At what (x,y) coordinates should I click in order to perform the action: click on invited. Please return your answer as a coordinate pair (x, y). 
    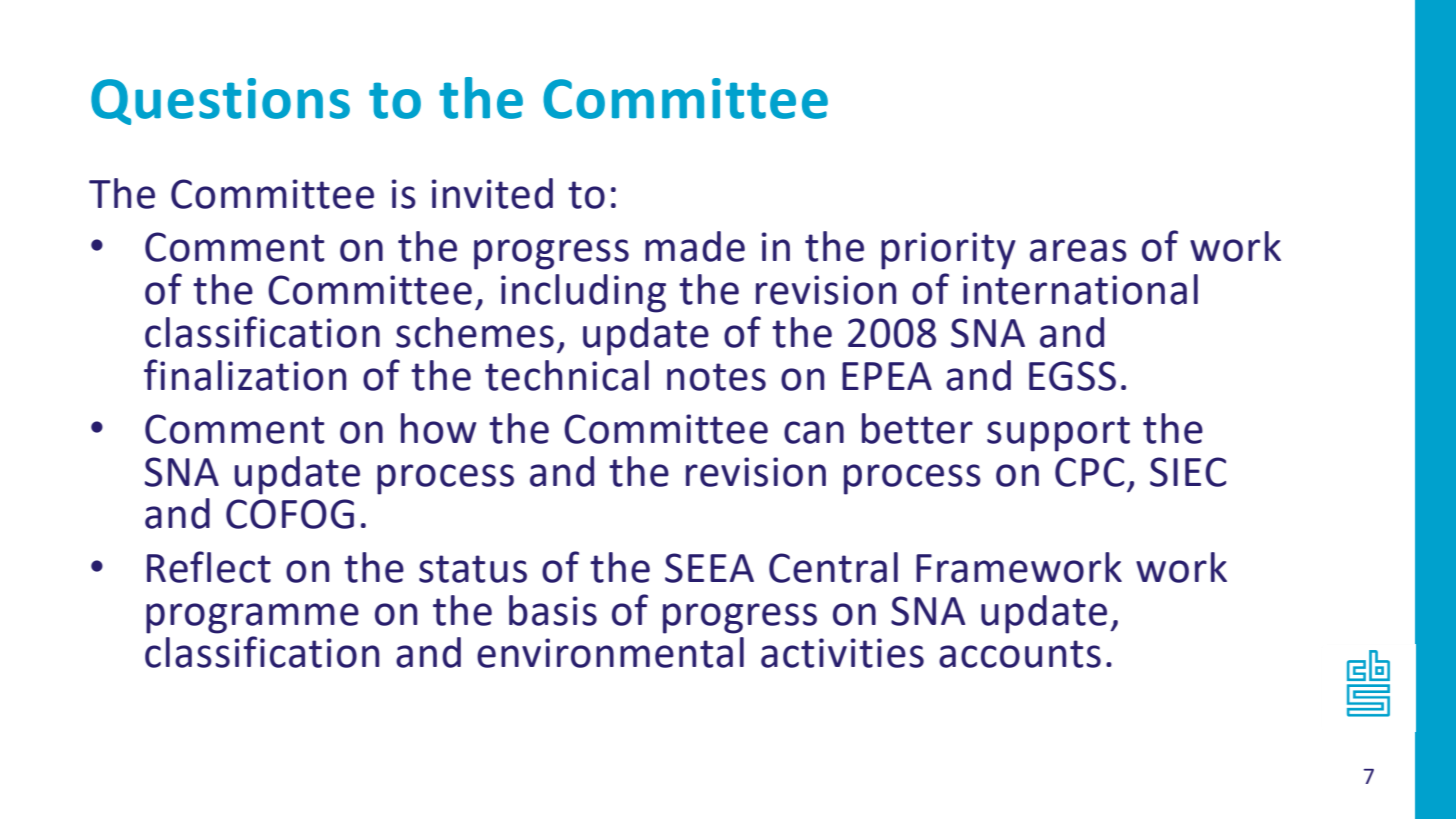
    Looking at the image, I should click on (492, 193).
